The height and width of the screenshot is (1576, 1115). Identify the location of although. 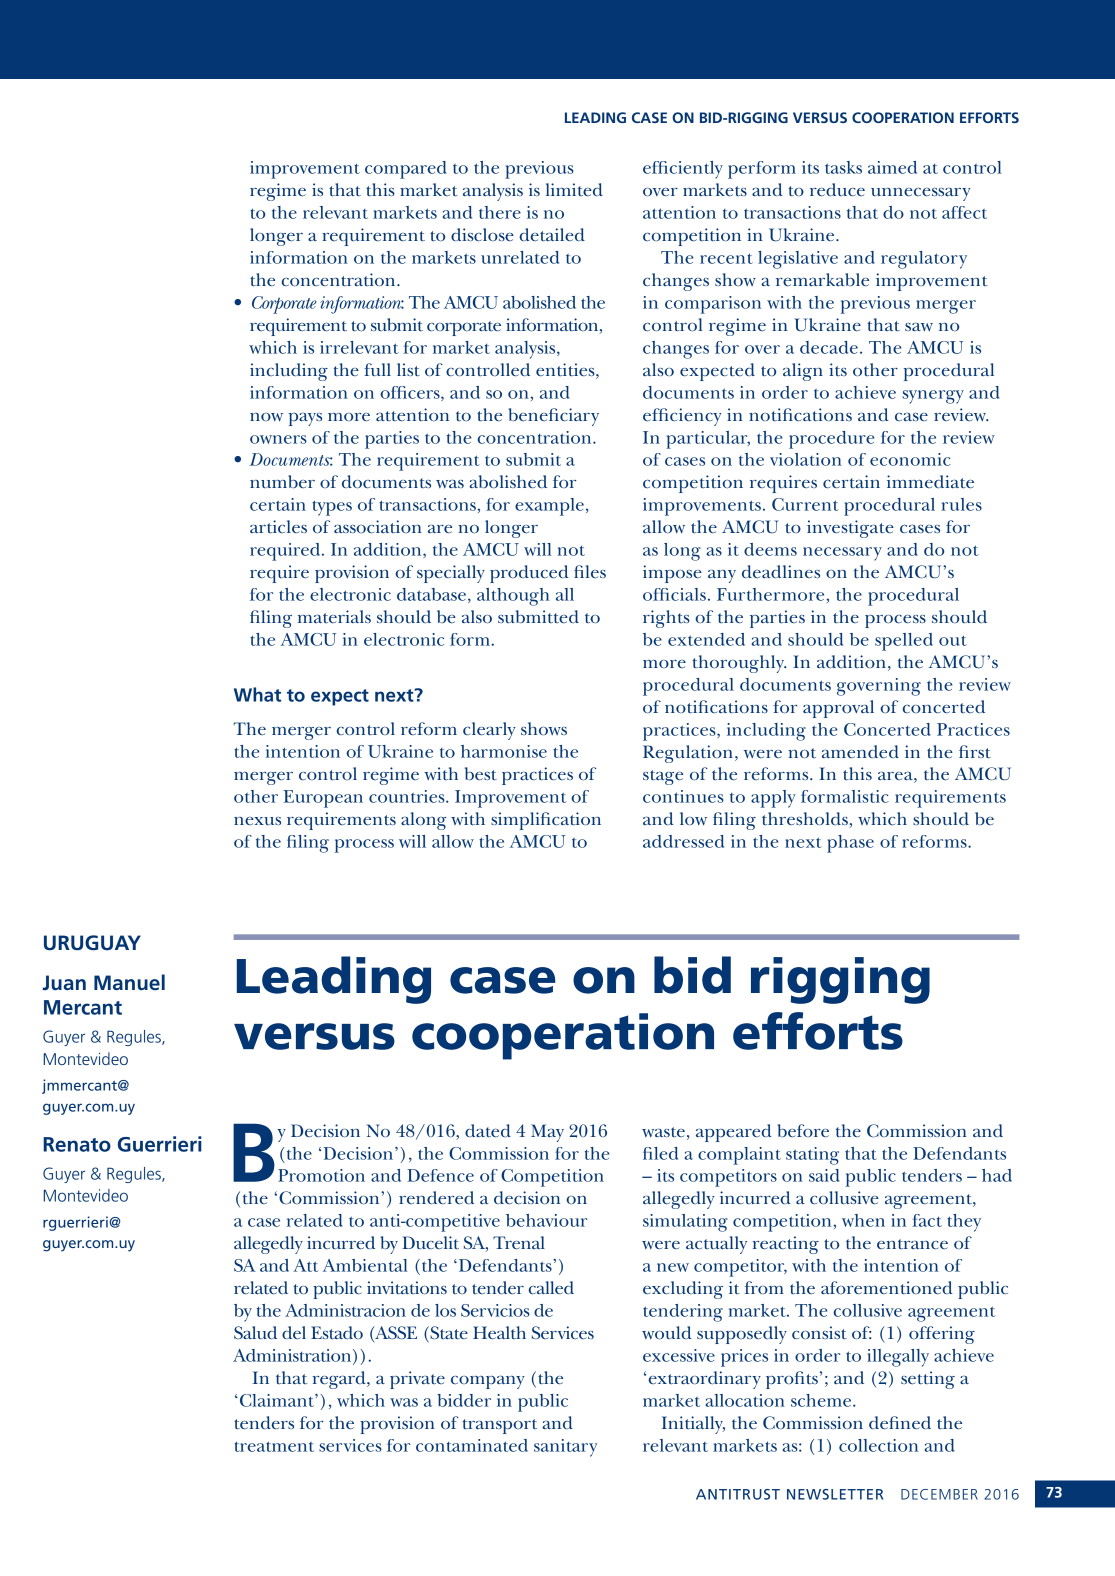
(513, 597).
